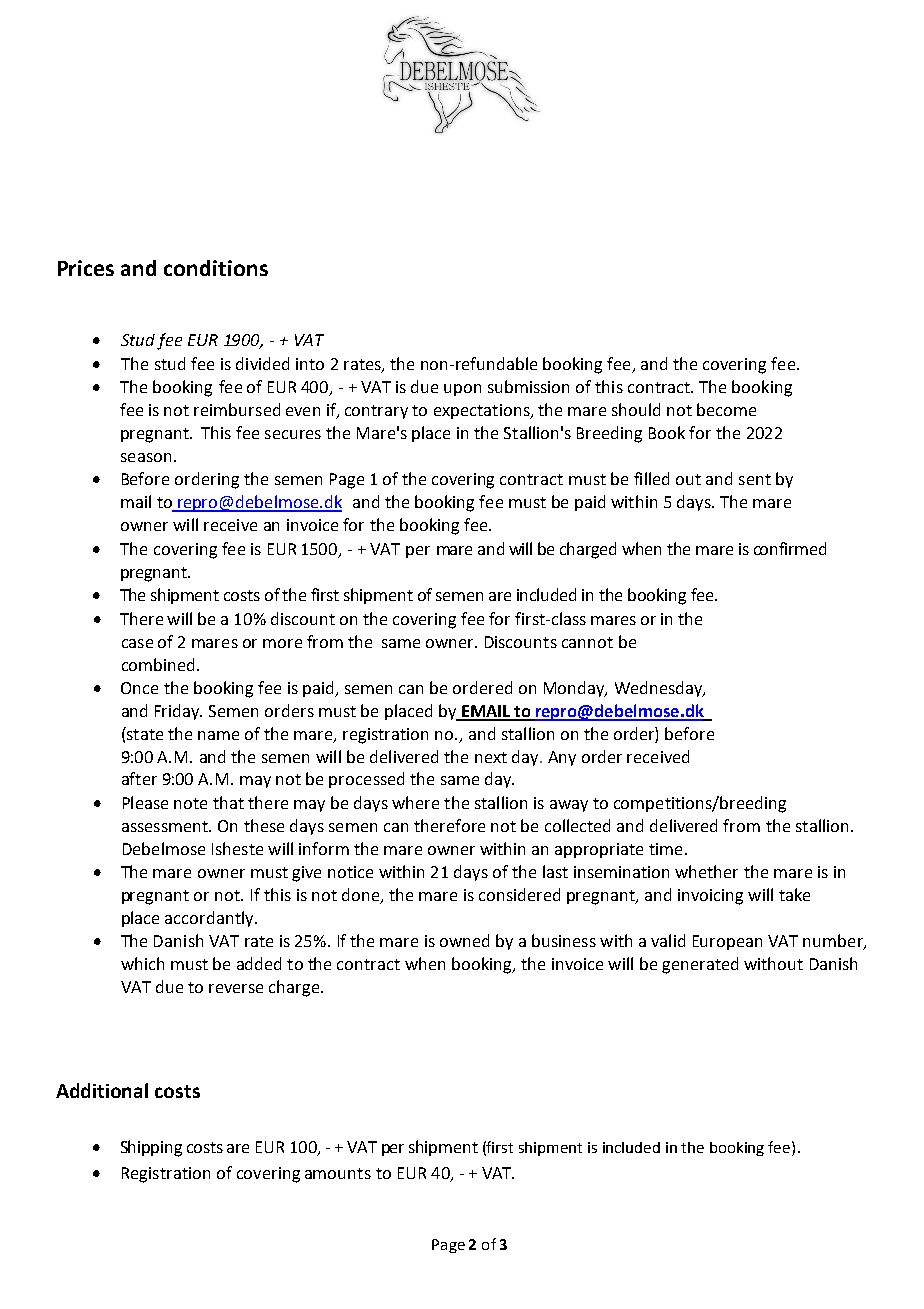 The image size is (924, 1309). I want to click on next, so click(491, 757).
